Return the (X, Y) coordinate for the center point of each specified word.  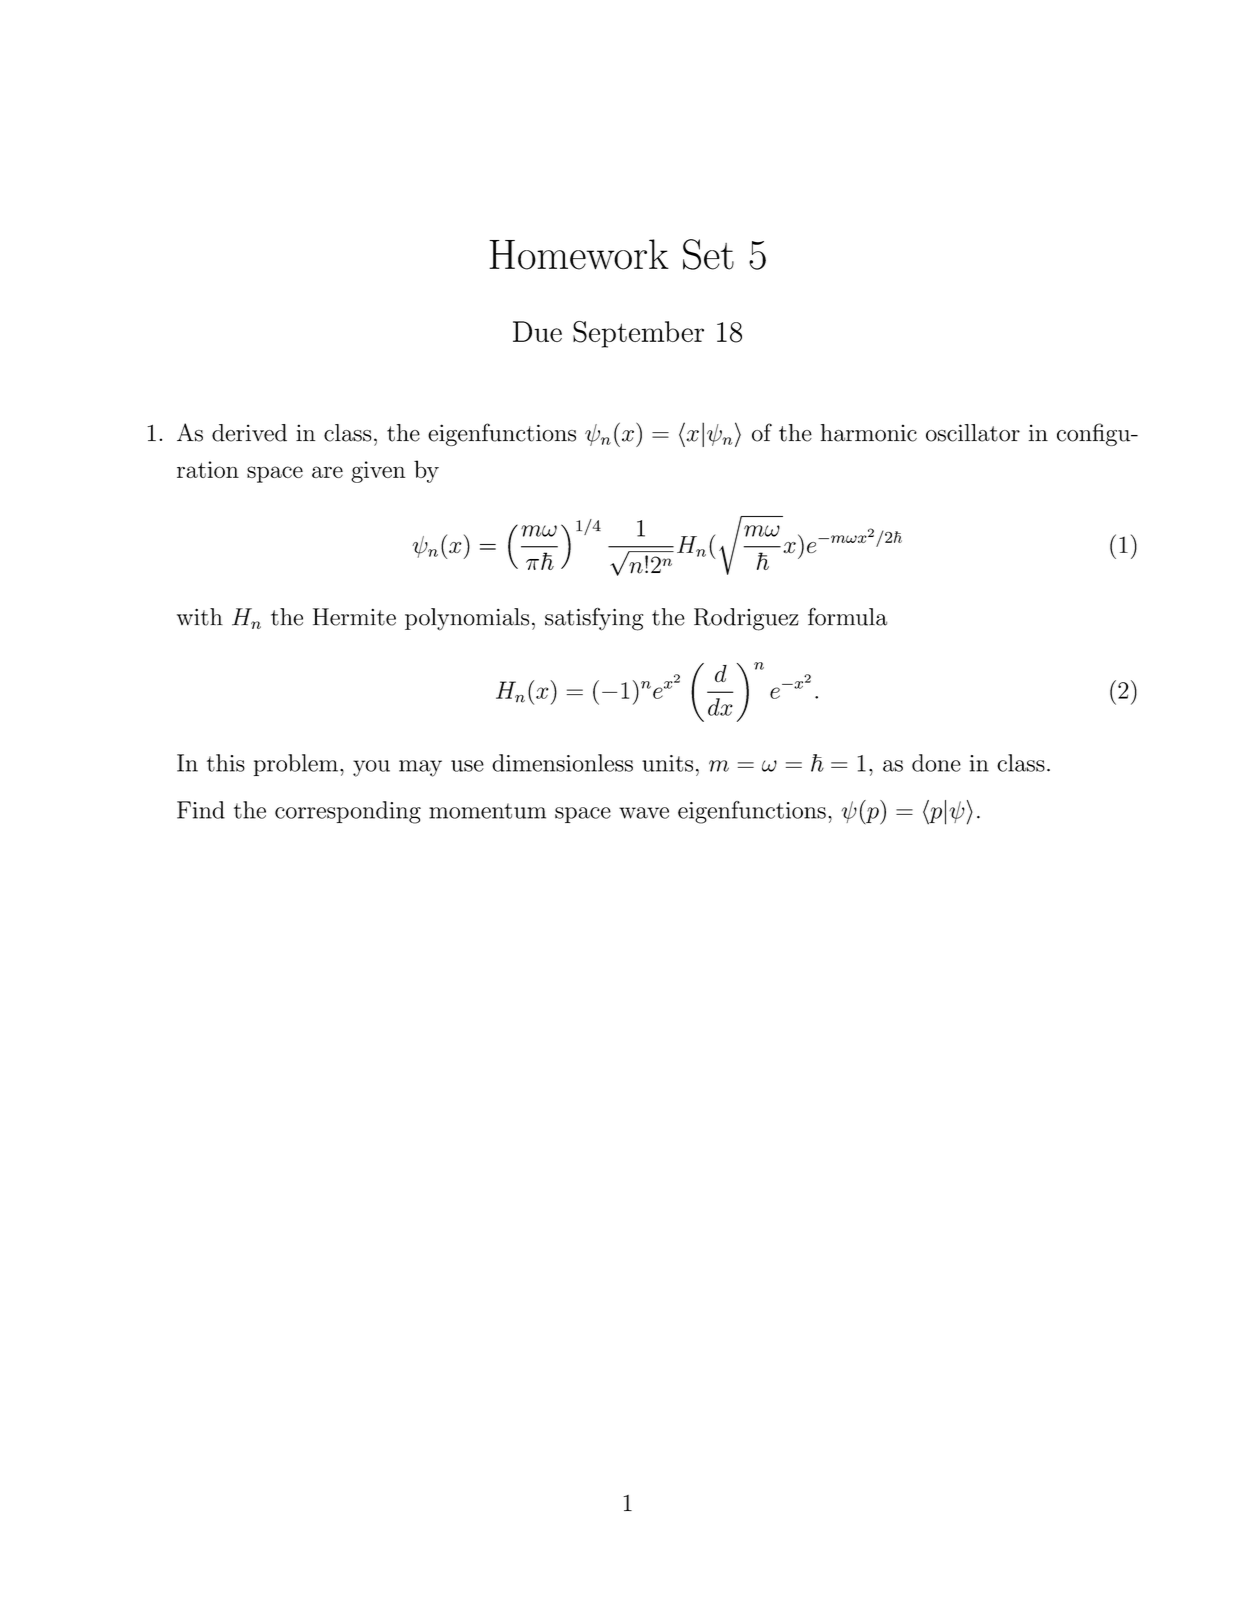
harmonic (869, 433)
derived (249, 433)
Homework (579, 254)
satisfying (594, 619)
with (200, 617)
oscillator (973, 433)
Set (708, 254)
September (638, 334)
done (936, 763)
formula (847, 616)
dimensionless (562, 763)
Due (537, 331)
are (327, 472)
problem (296, 765)
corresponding (348, 812)
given (378, 472)
